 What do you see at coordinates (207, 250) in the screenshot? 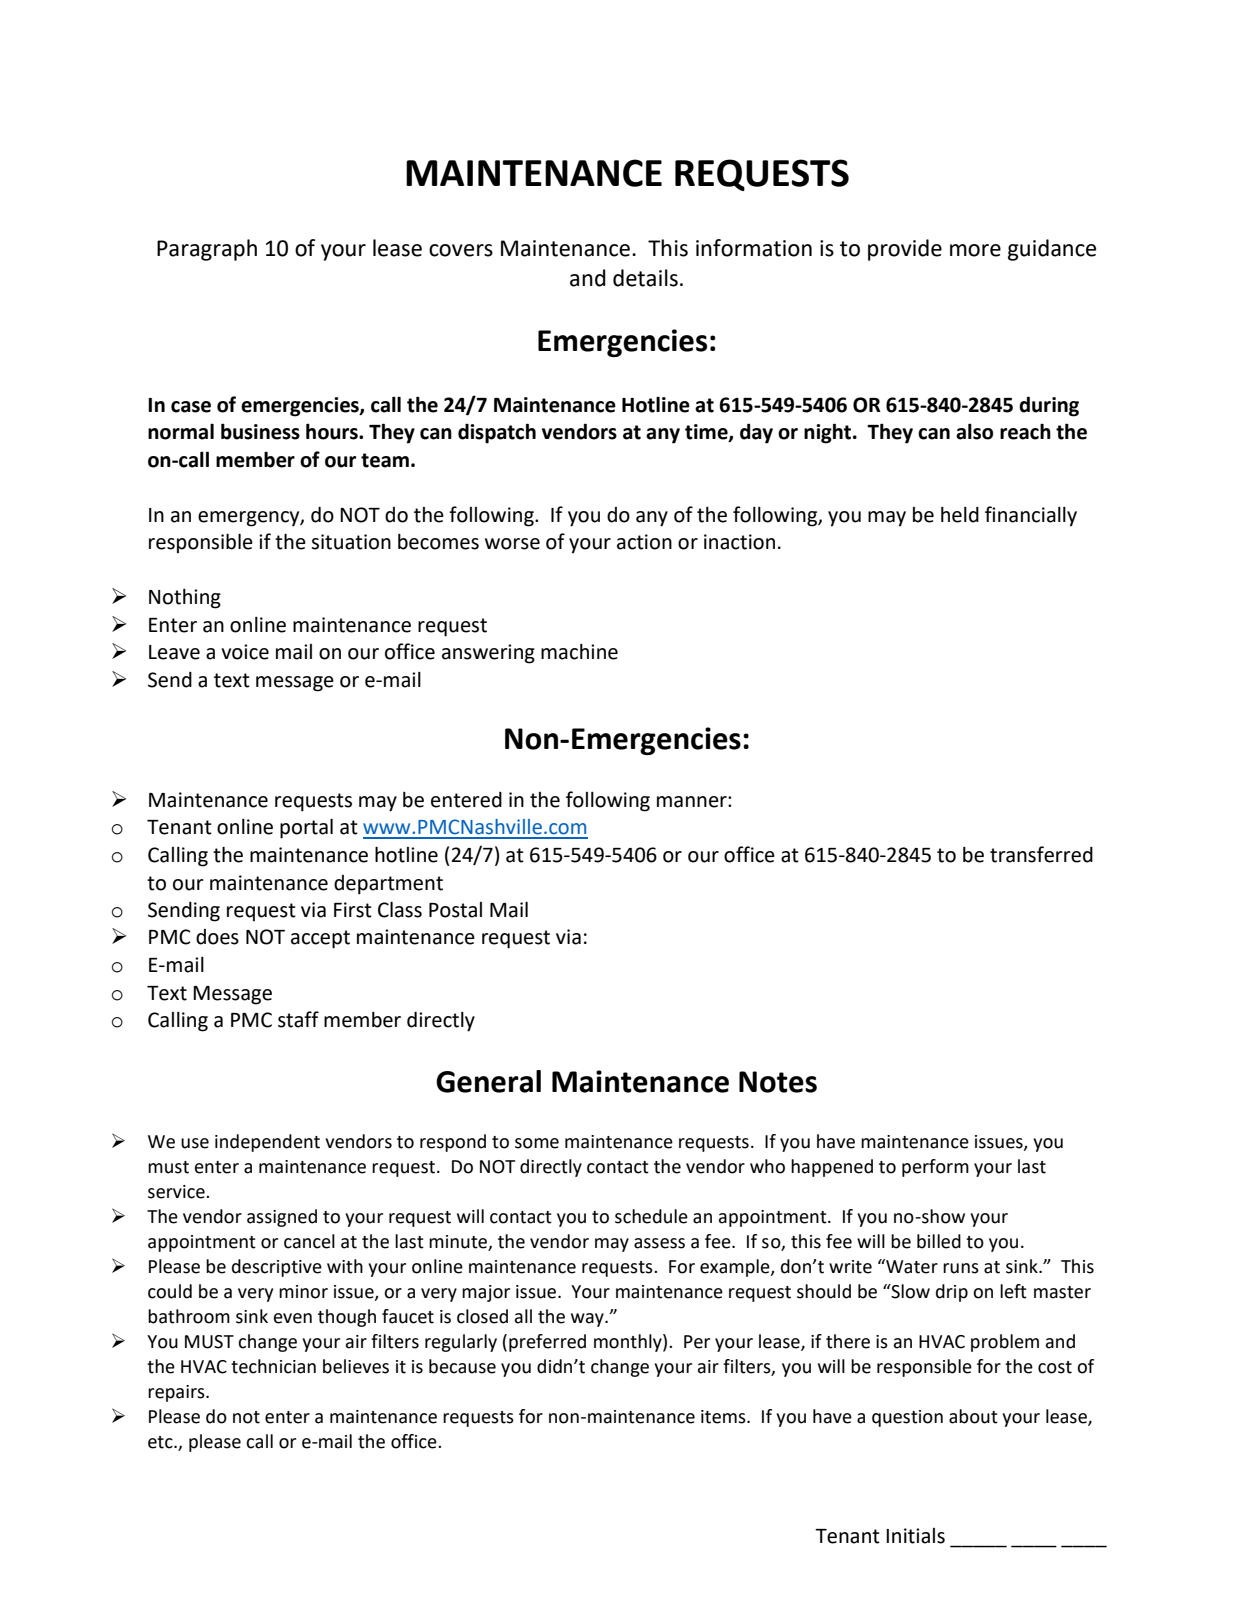
I see `Paragraph` at bounding box center [207, 250].
